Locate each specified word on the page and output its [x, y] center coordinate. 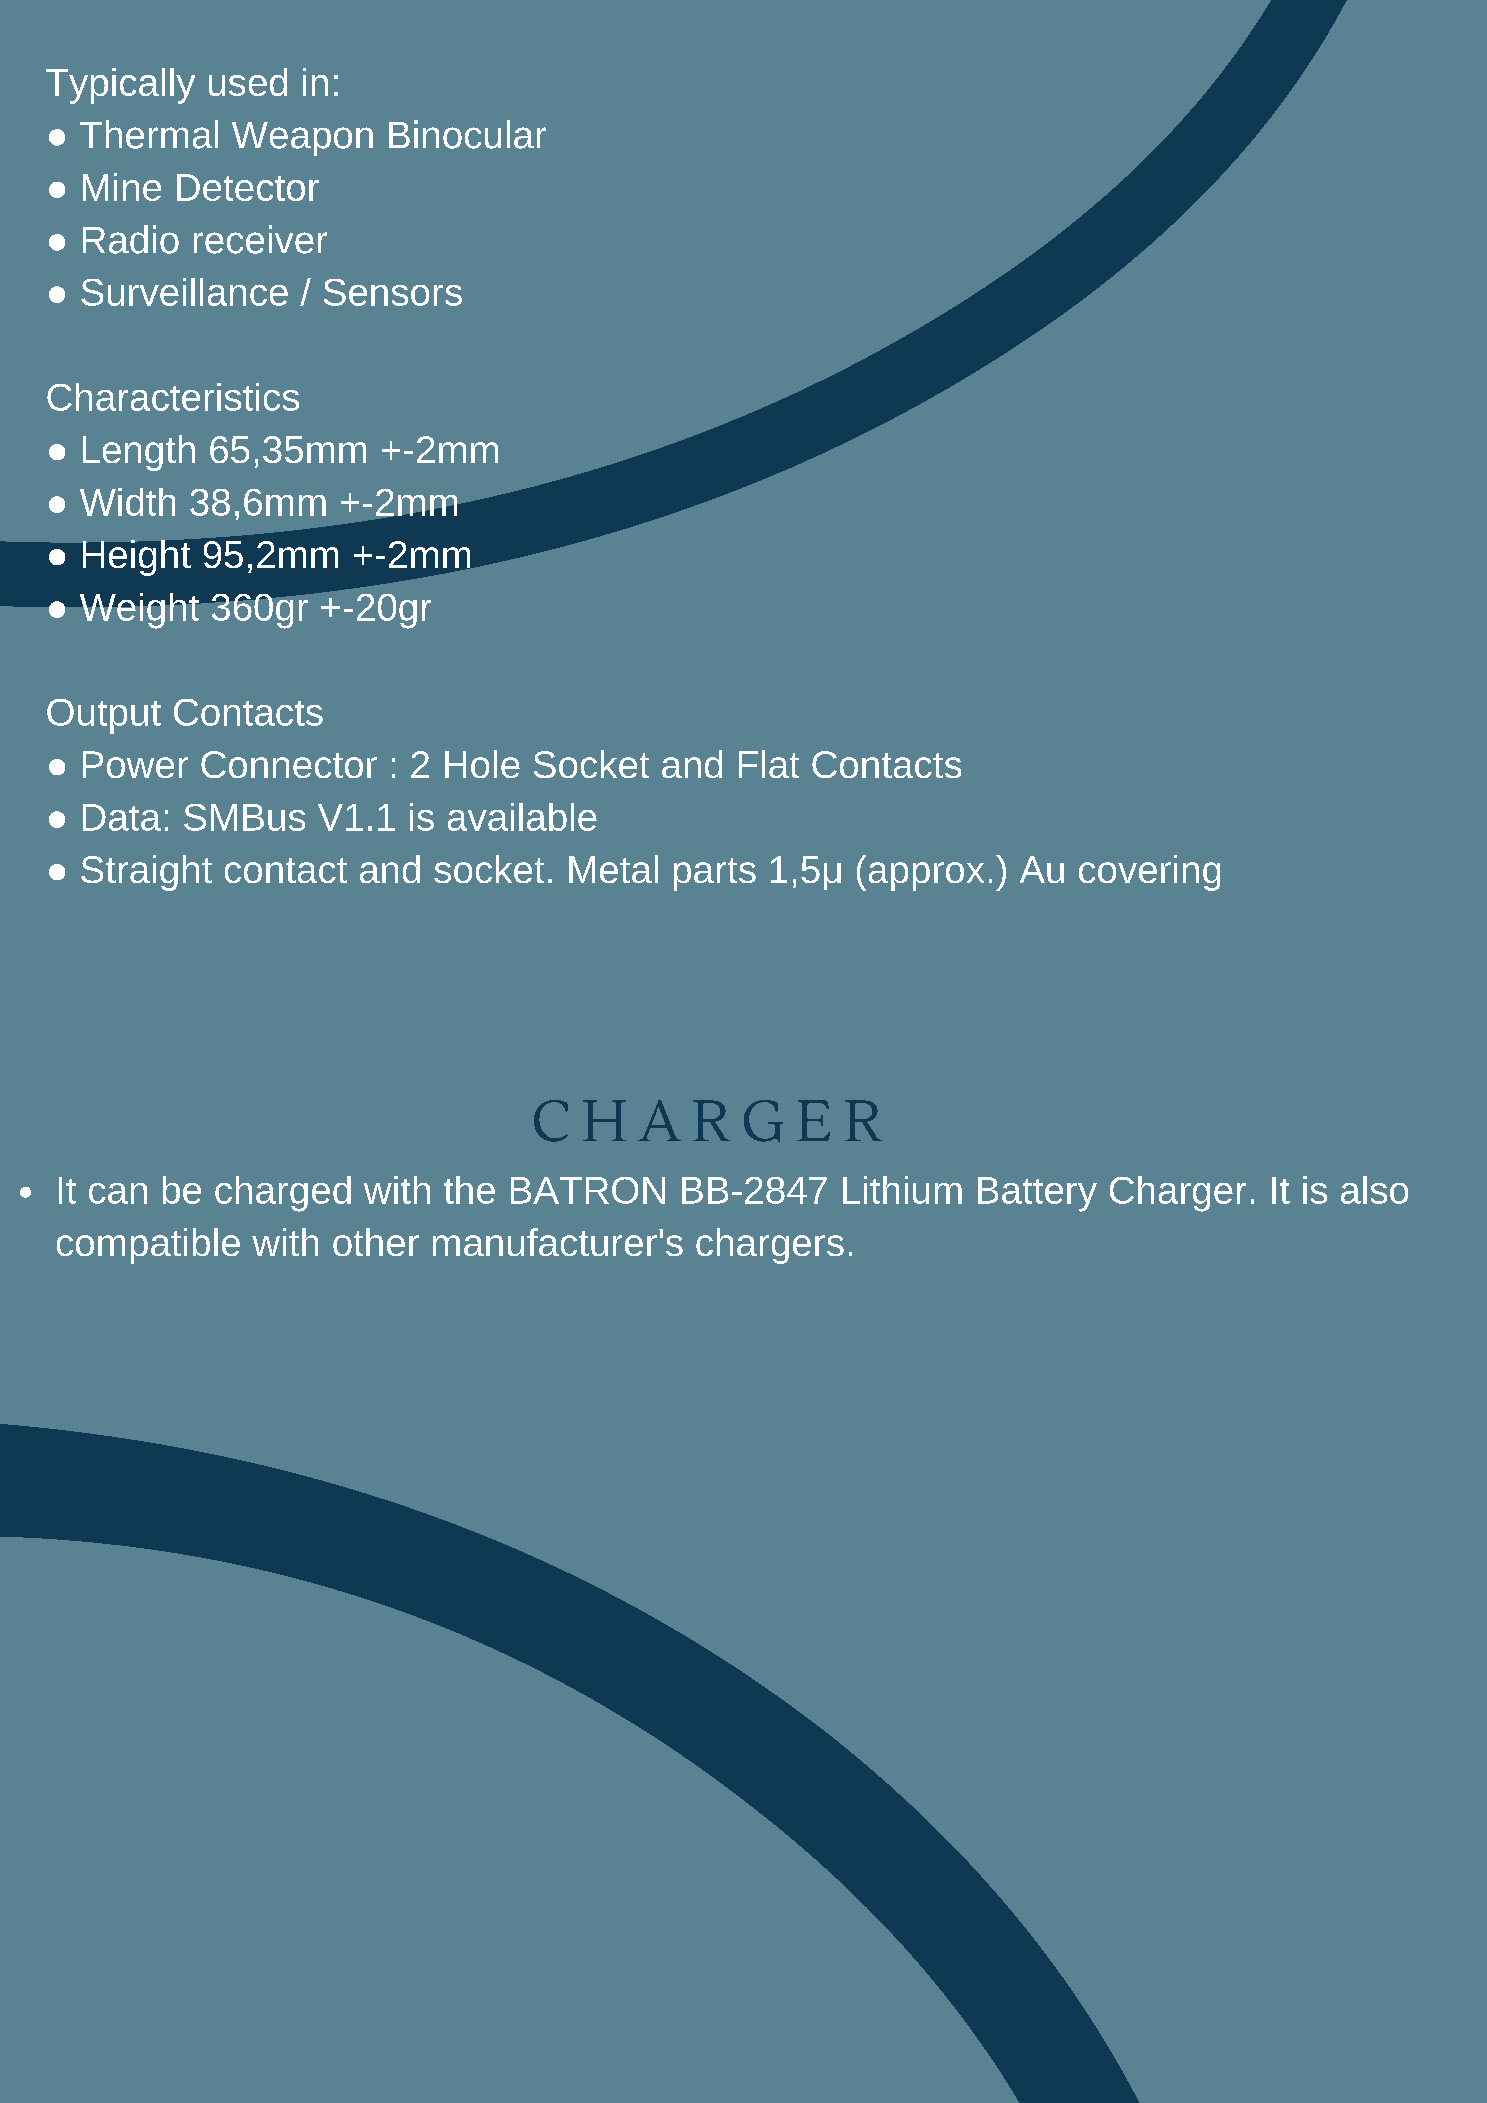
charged [283, 1194]
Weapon [302, 139]
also [1374, 1190]
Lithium [902, 1190]
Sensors [393, 292]
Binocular [467, 134]
